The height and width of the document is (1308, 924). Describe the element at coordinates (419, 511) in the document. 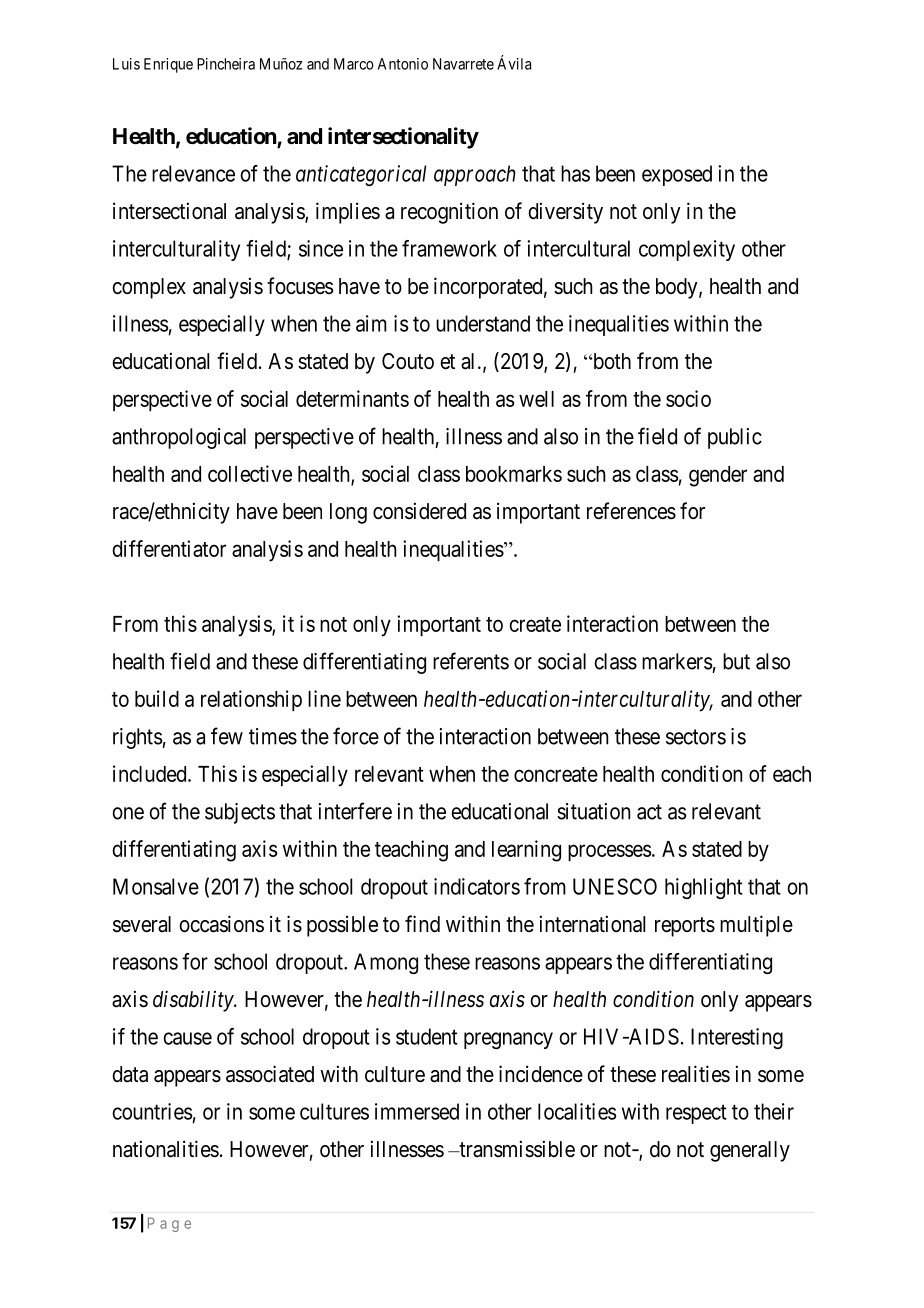

I see `considered` at that location.
